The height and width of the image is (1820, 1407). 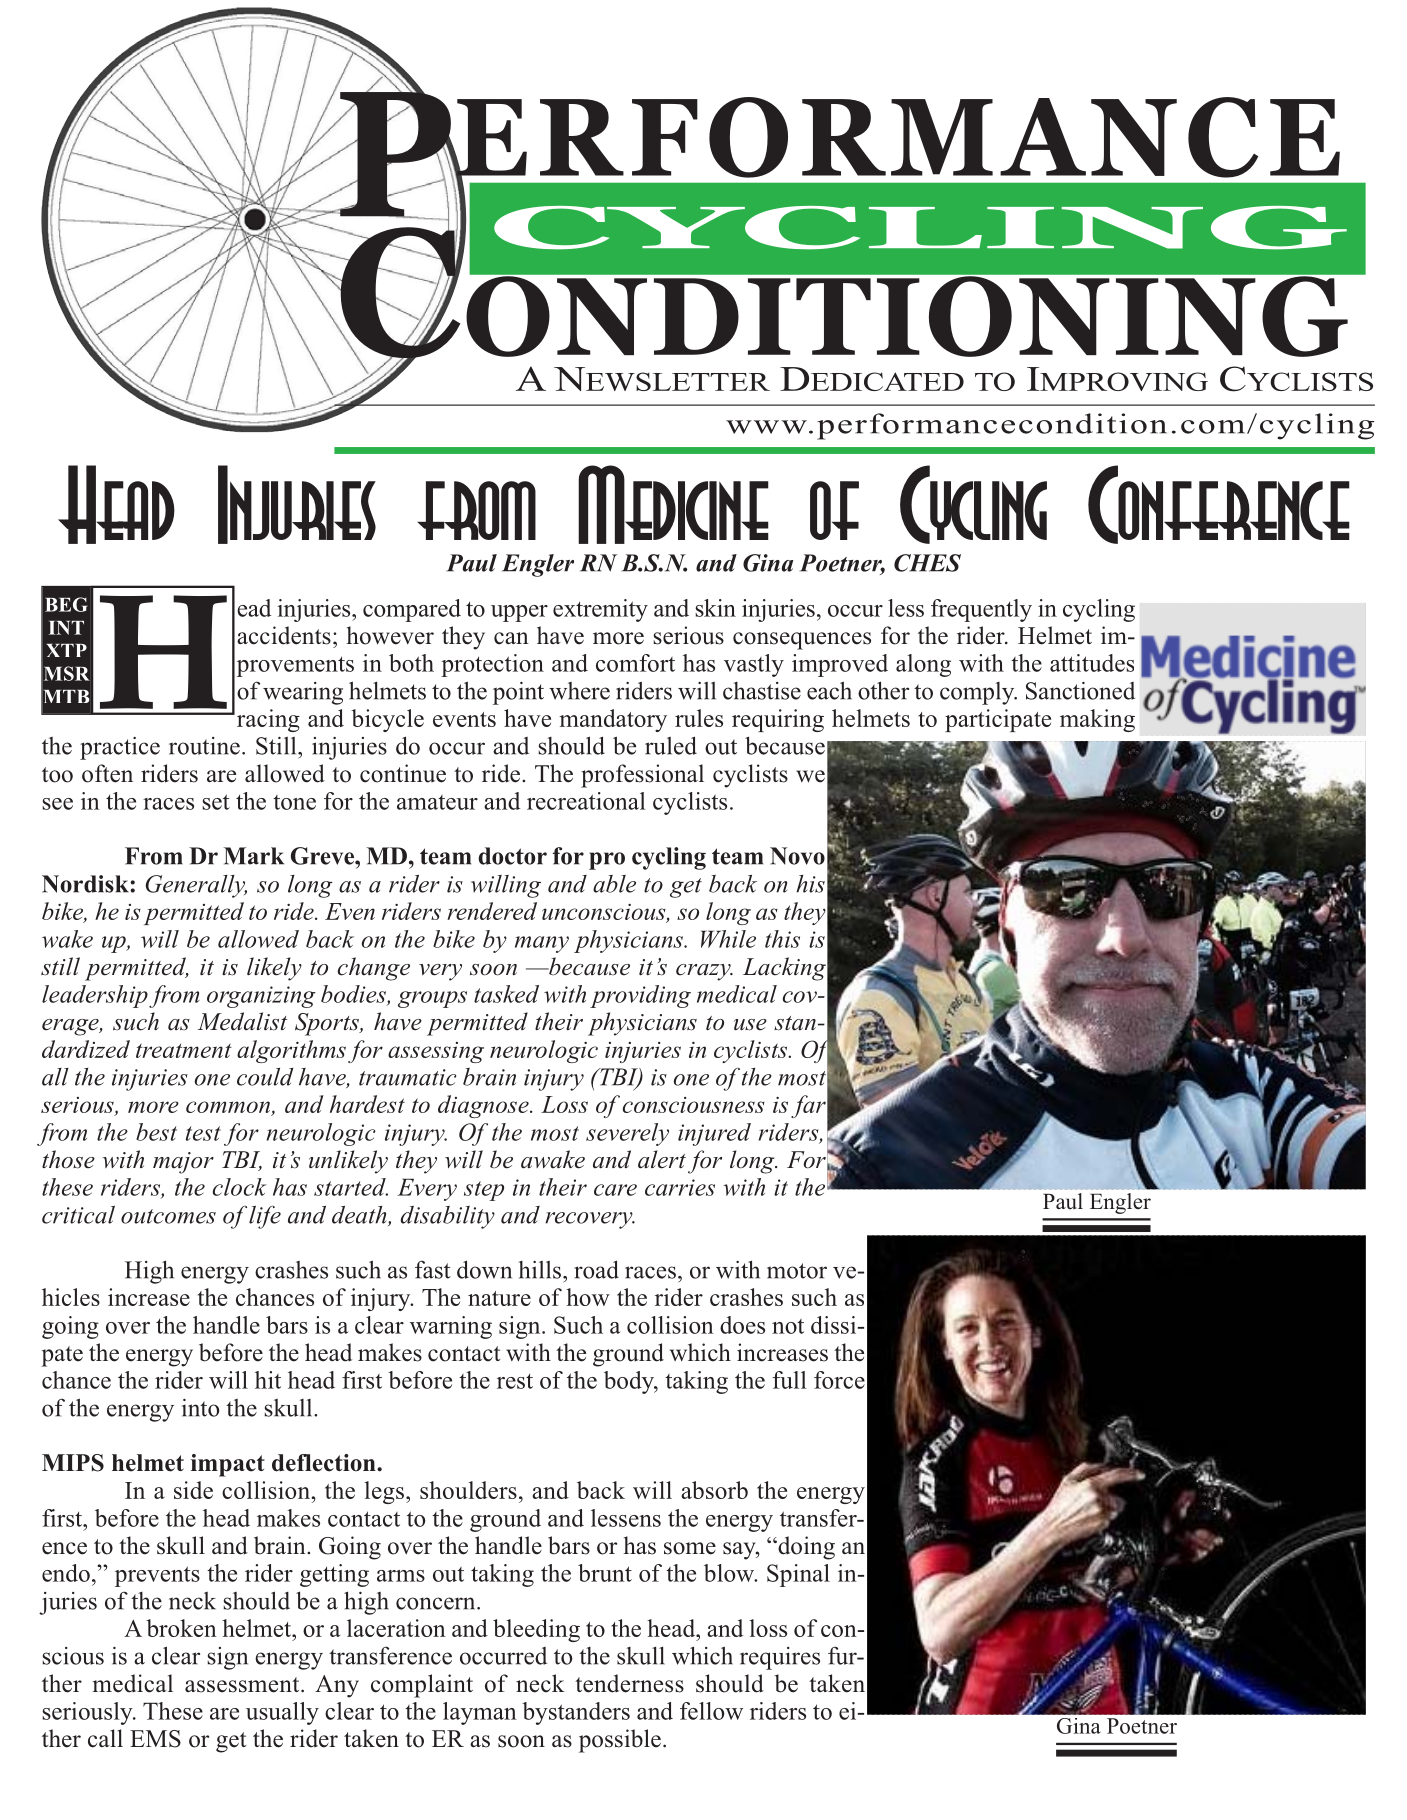 What do you see at coordinates (839, 1380) in the image?
I see `force` at bounding box center [839, 1380].
